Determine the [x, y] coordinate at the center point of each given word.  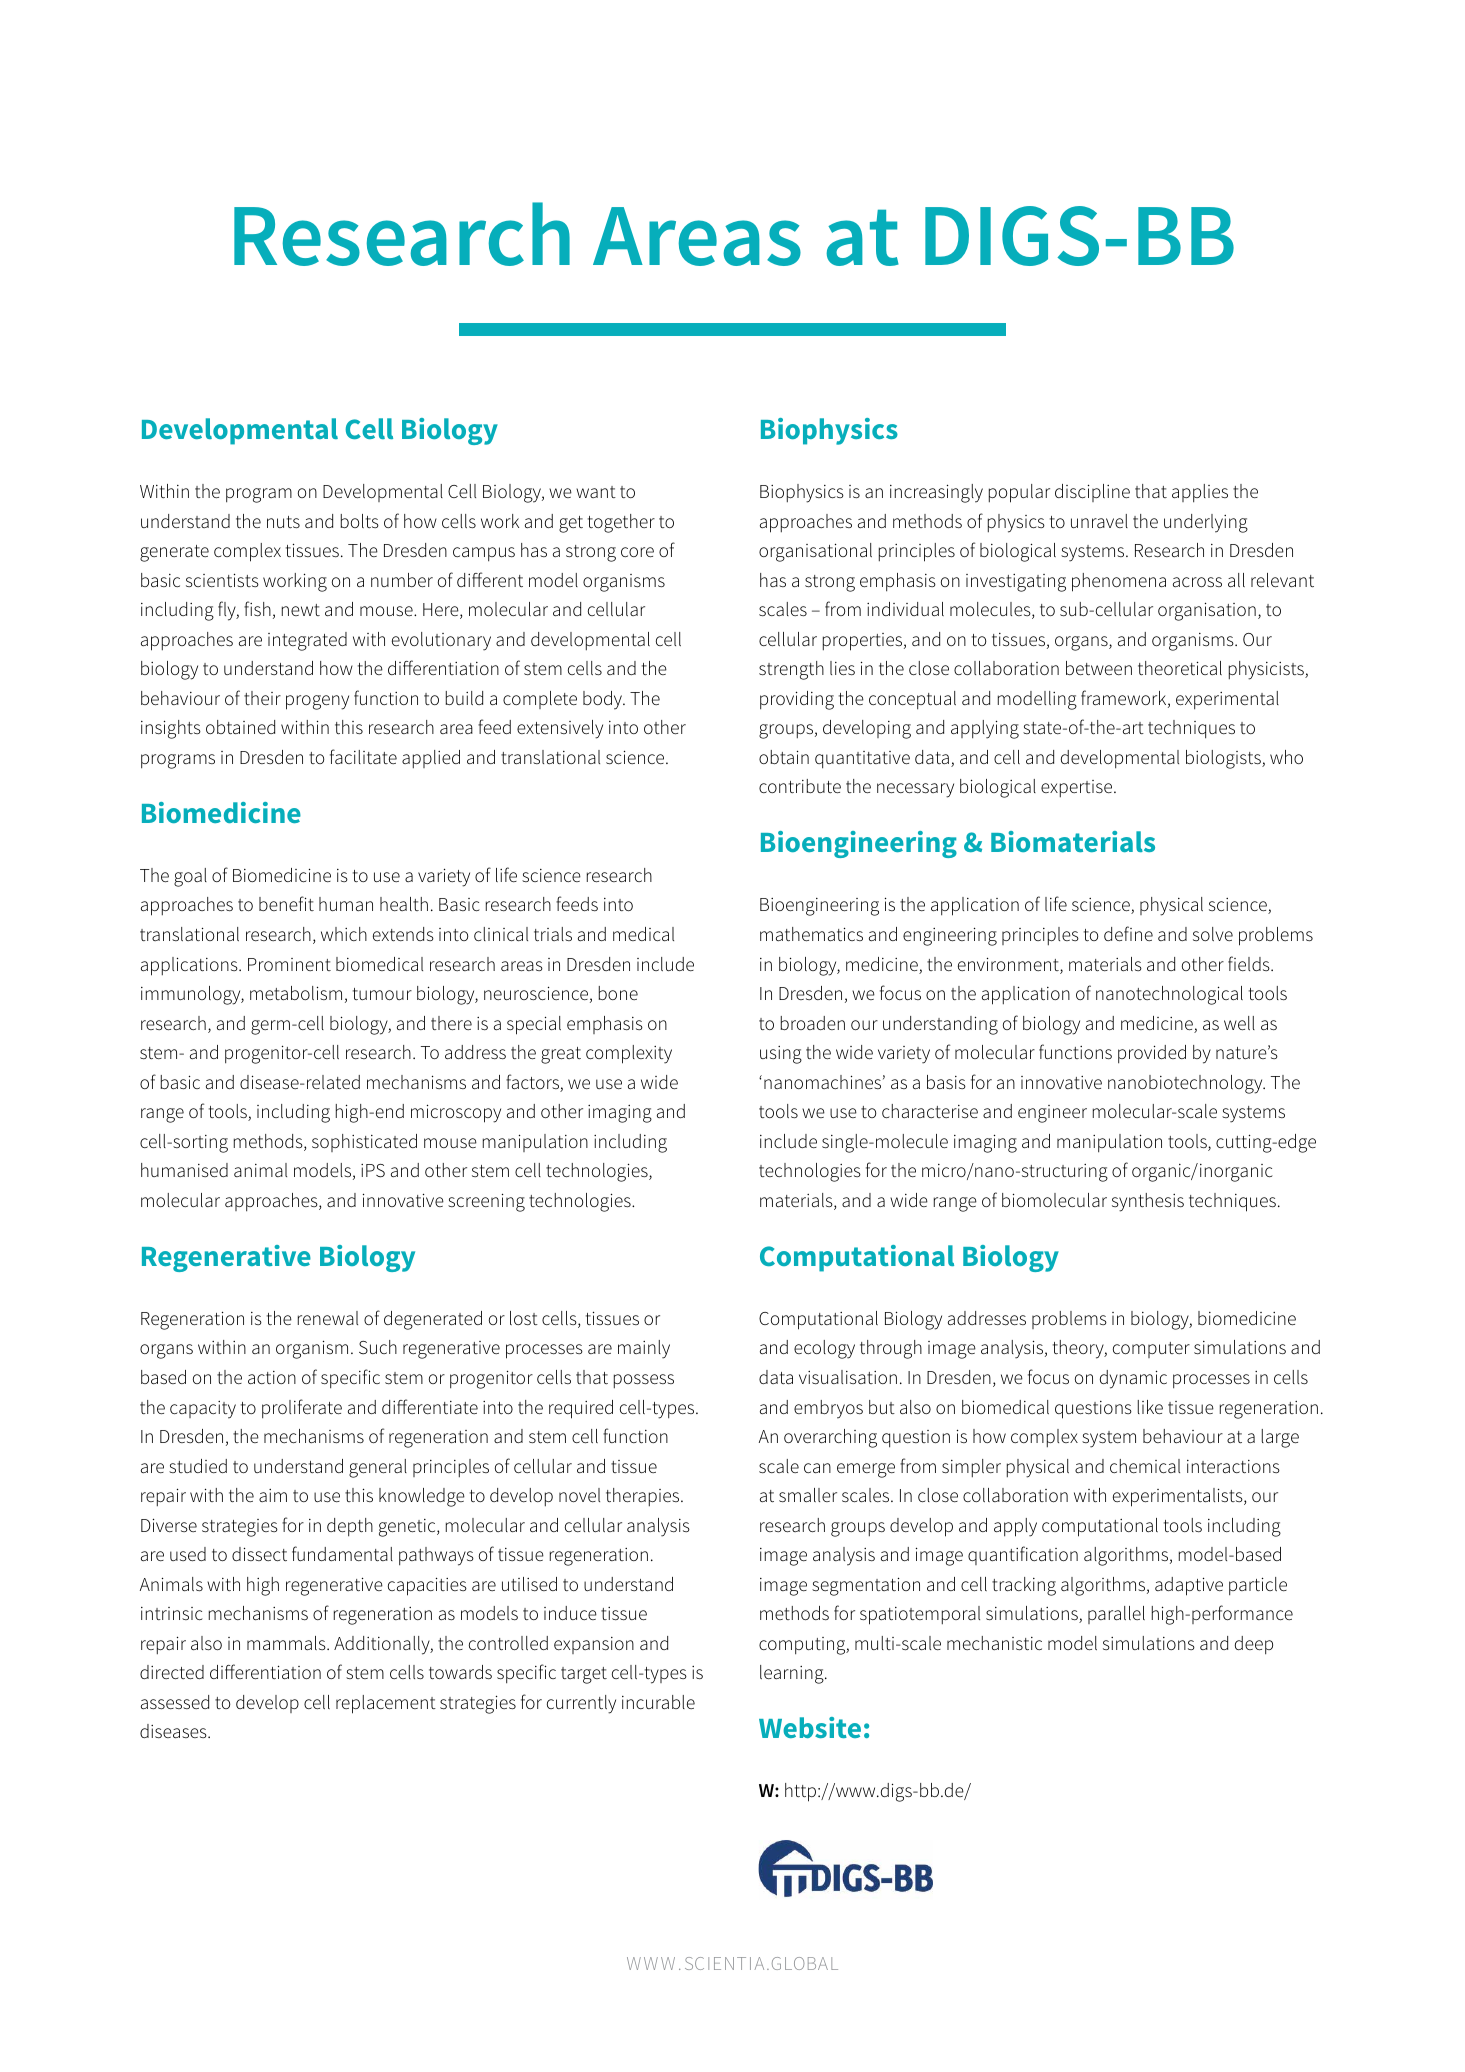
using [781, 1055]
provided [1152, 1054]
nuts [283, 522]
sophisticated [364, 1143]
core [637, 552]
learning [793, 1674]
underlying [1206, 523]
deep [1254, 1645]
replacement [386, 1704]
